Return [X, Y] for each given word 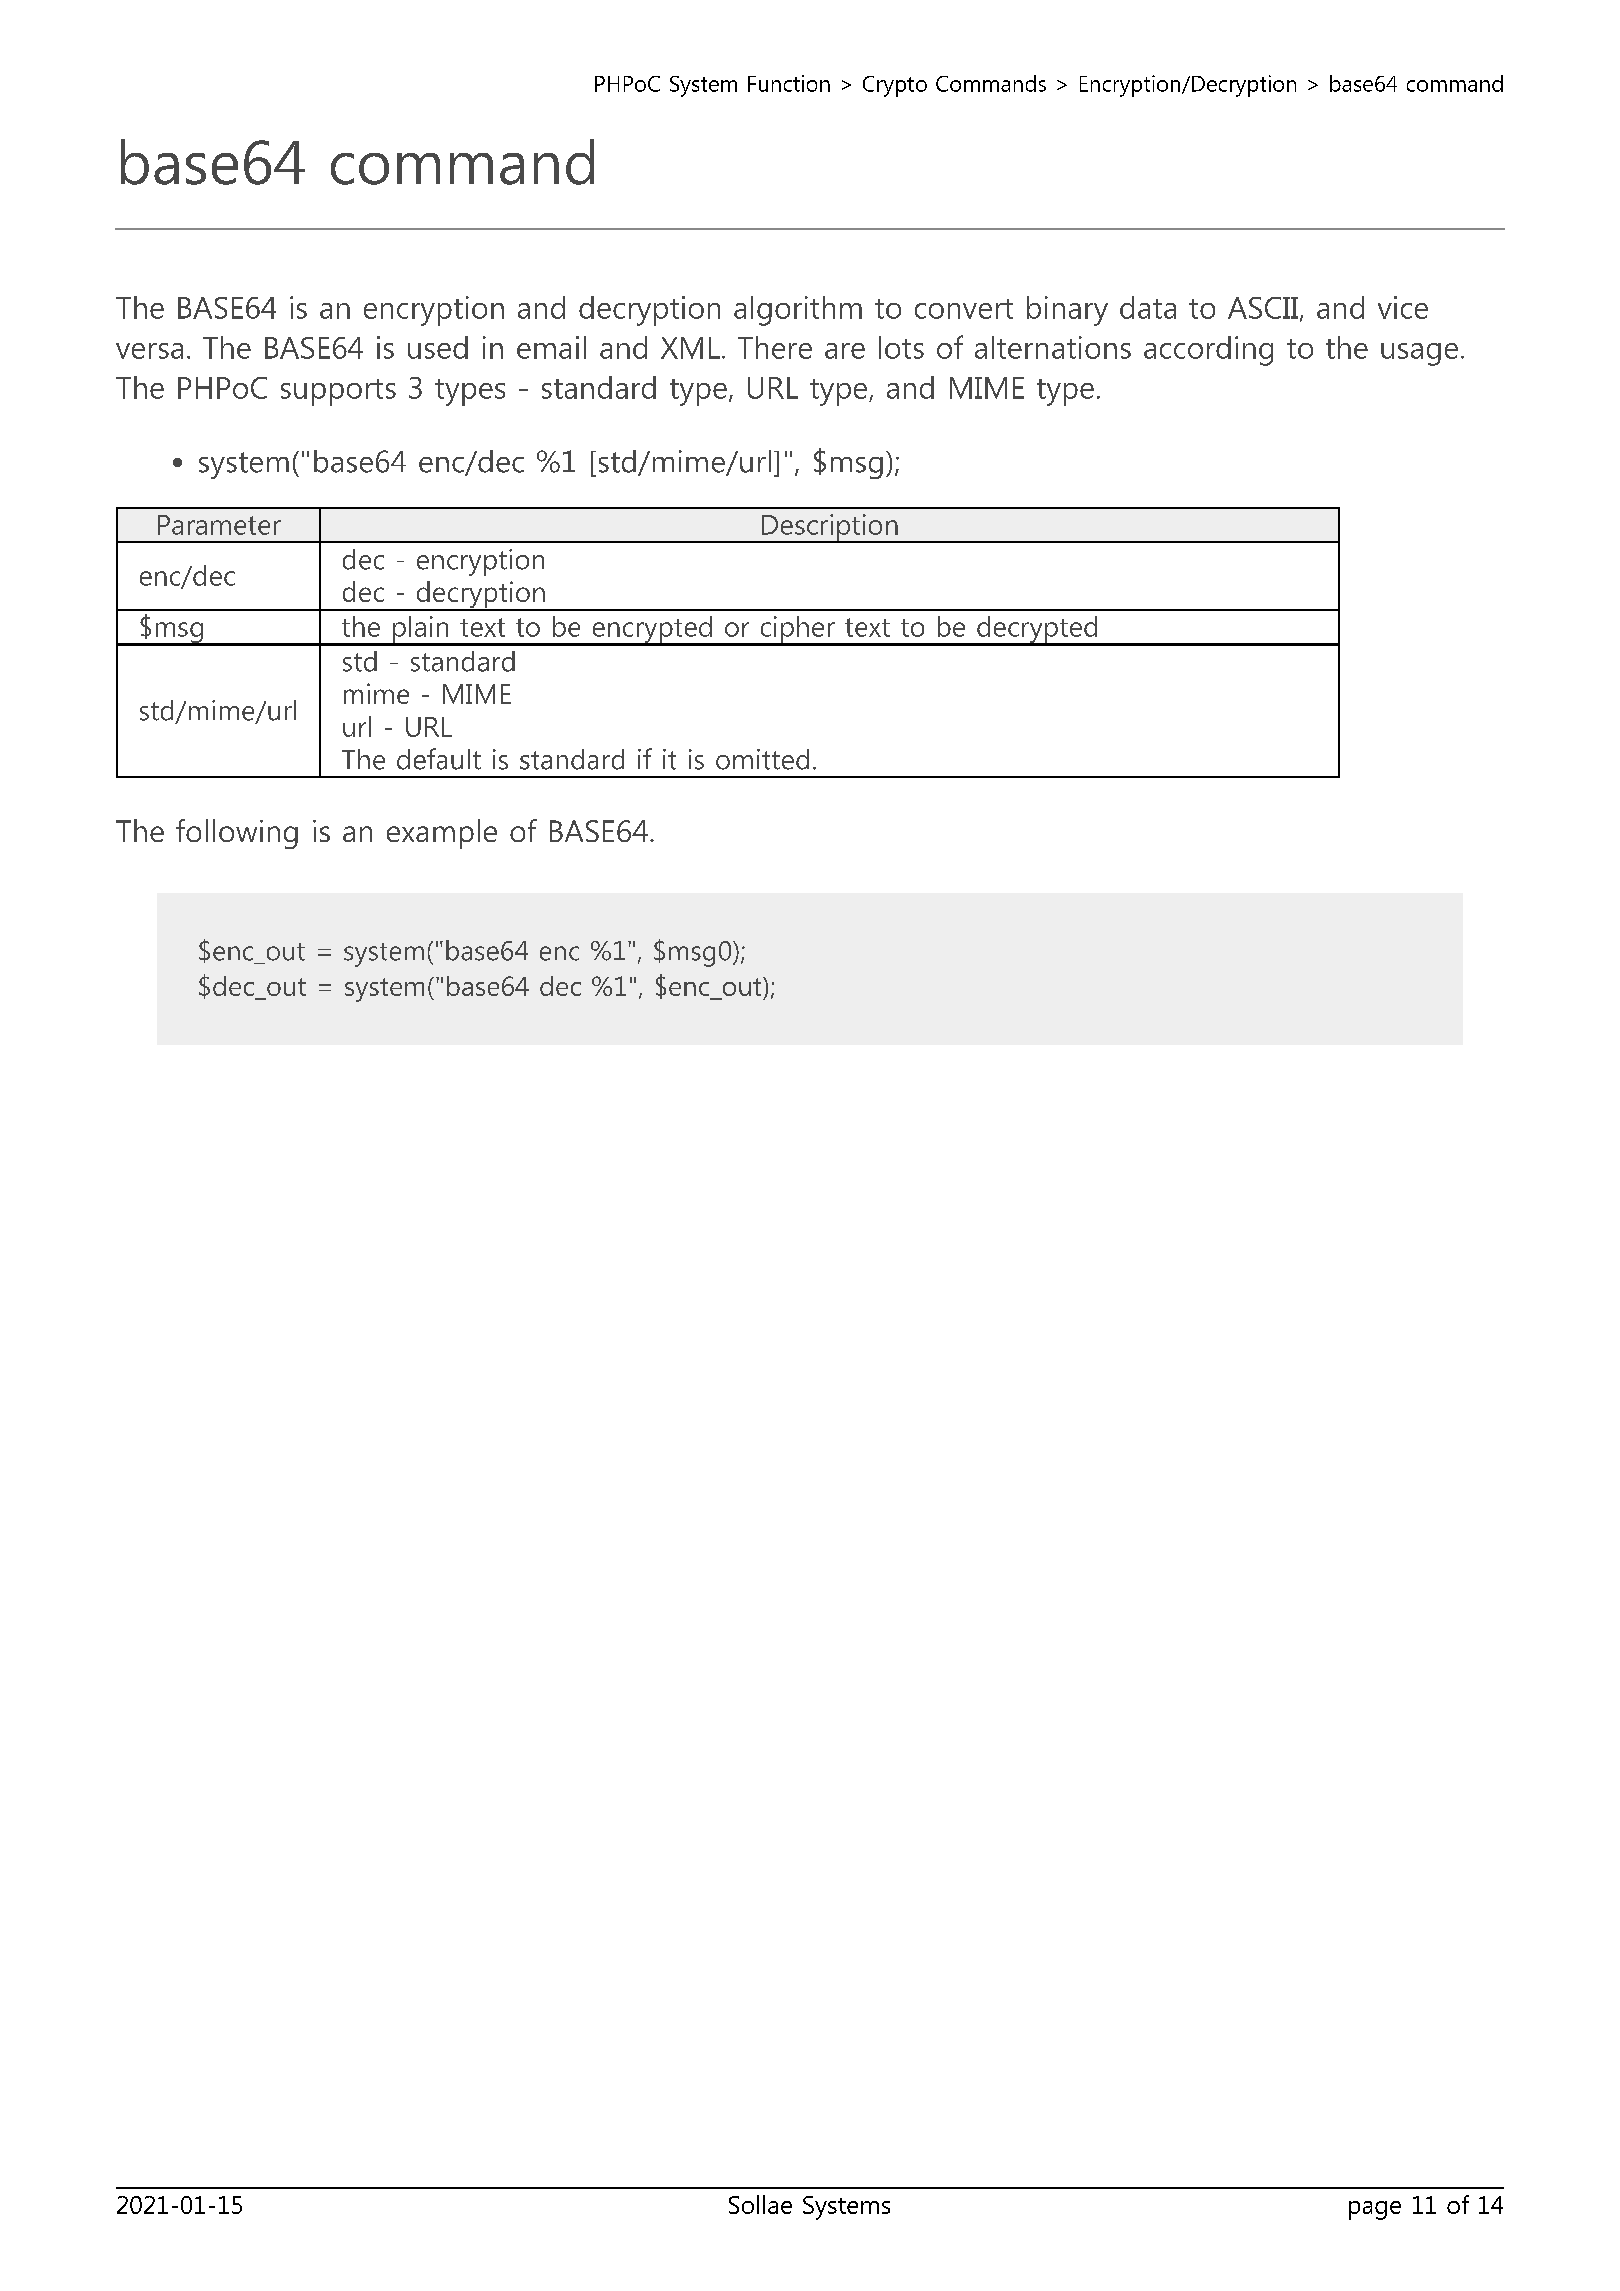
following [237, 834]
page [1375, 2210]
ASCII [1263, 308]
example [442, 834]
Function [789, 83]
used [438, 347]
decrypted [1037, 631]
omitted [762, 759]
